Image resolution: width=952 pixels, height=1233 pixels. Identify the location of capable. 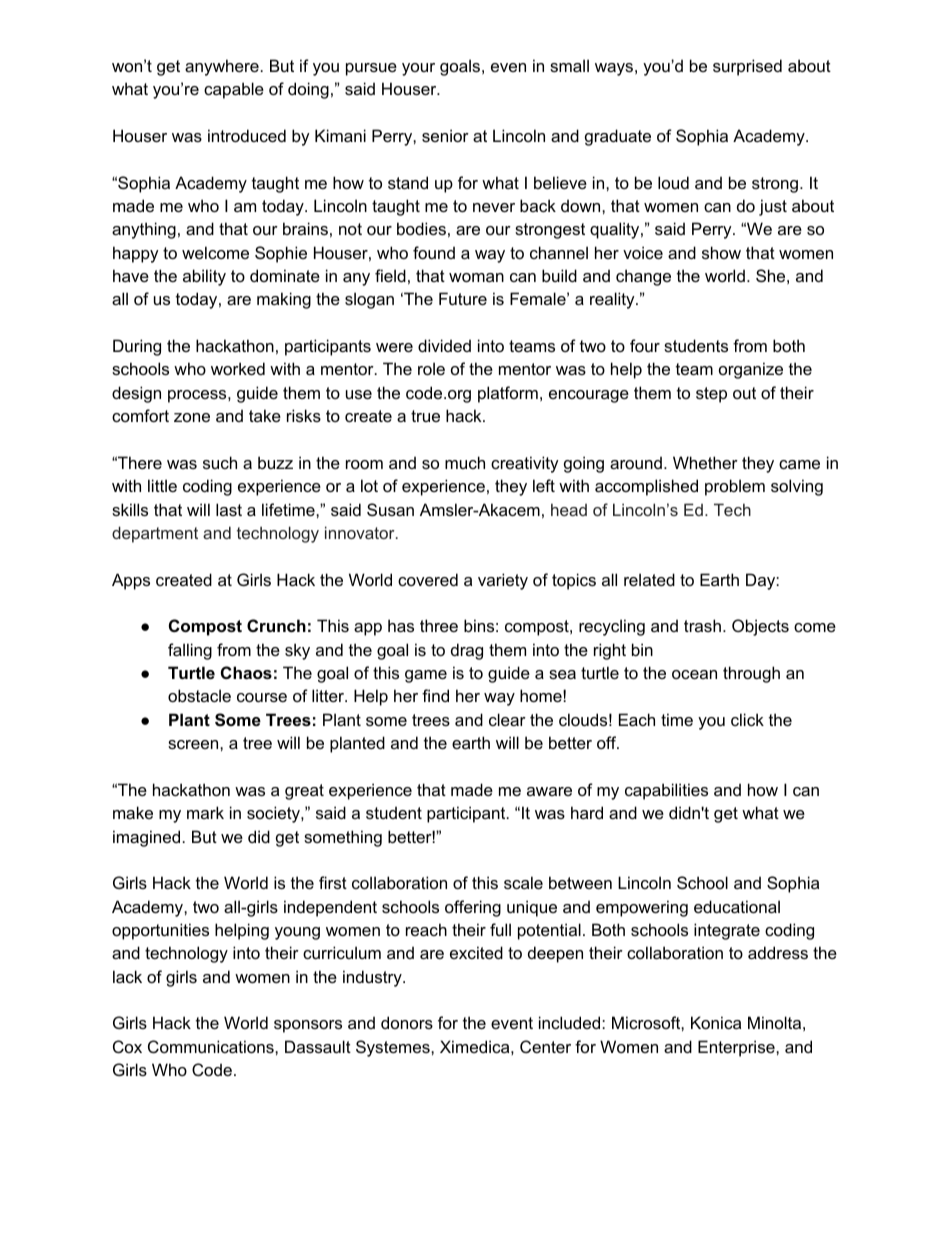
(234, 90).
